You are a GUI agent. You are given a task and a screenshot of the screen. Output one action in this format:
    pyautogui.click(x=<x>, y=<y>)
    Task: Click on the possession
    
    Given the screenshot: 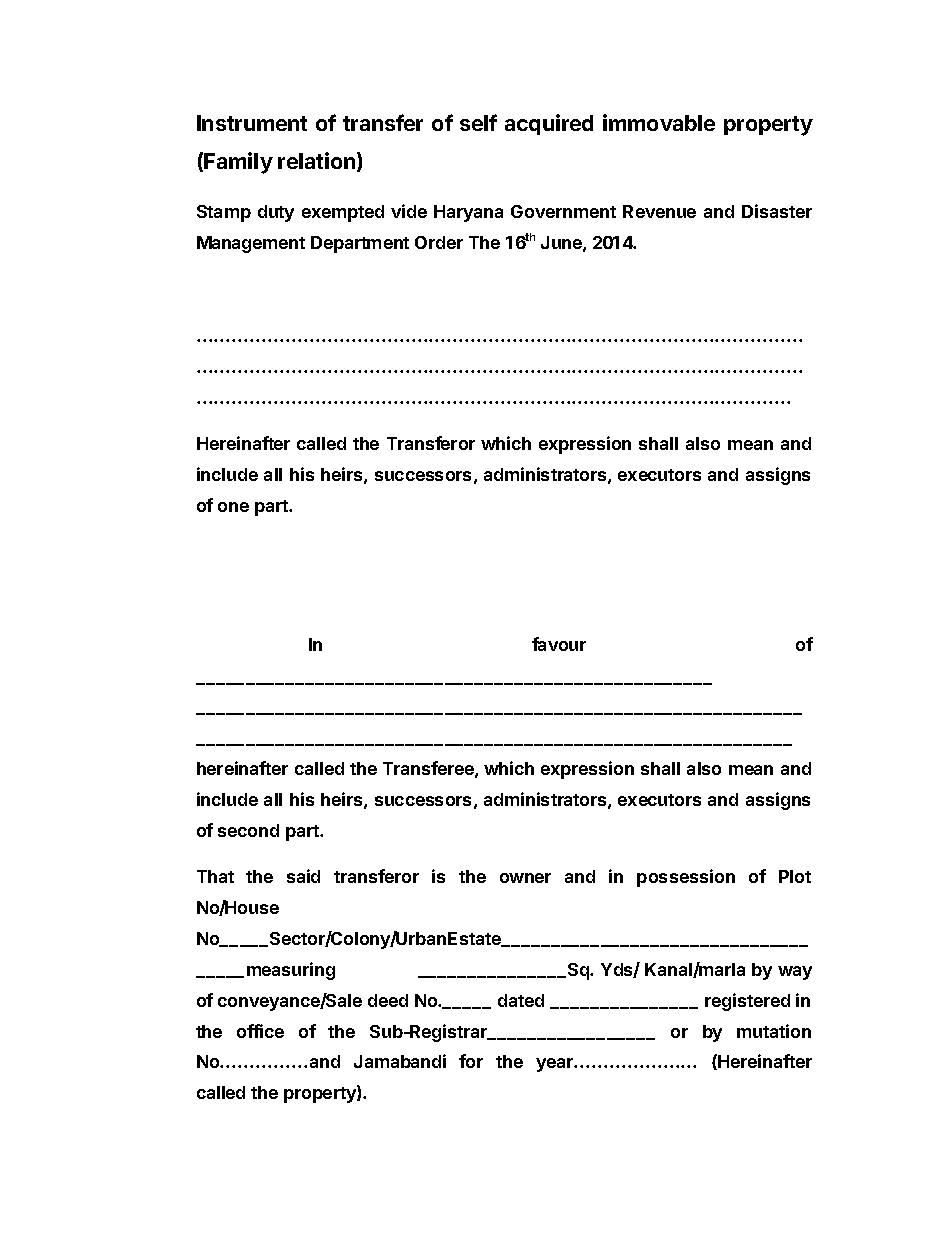 What is the action you would take?
    pyautogui.click(x=686, y=878)
